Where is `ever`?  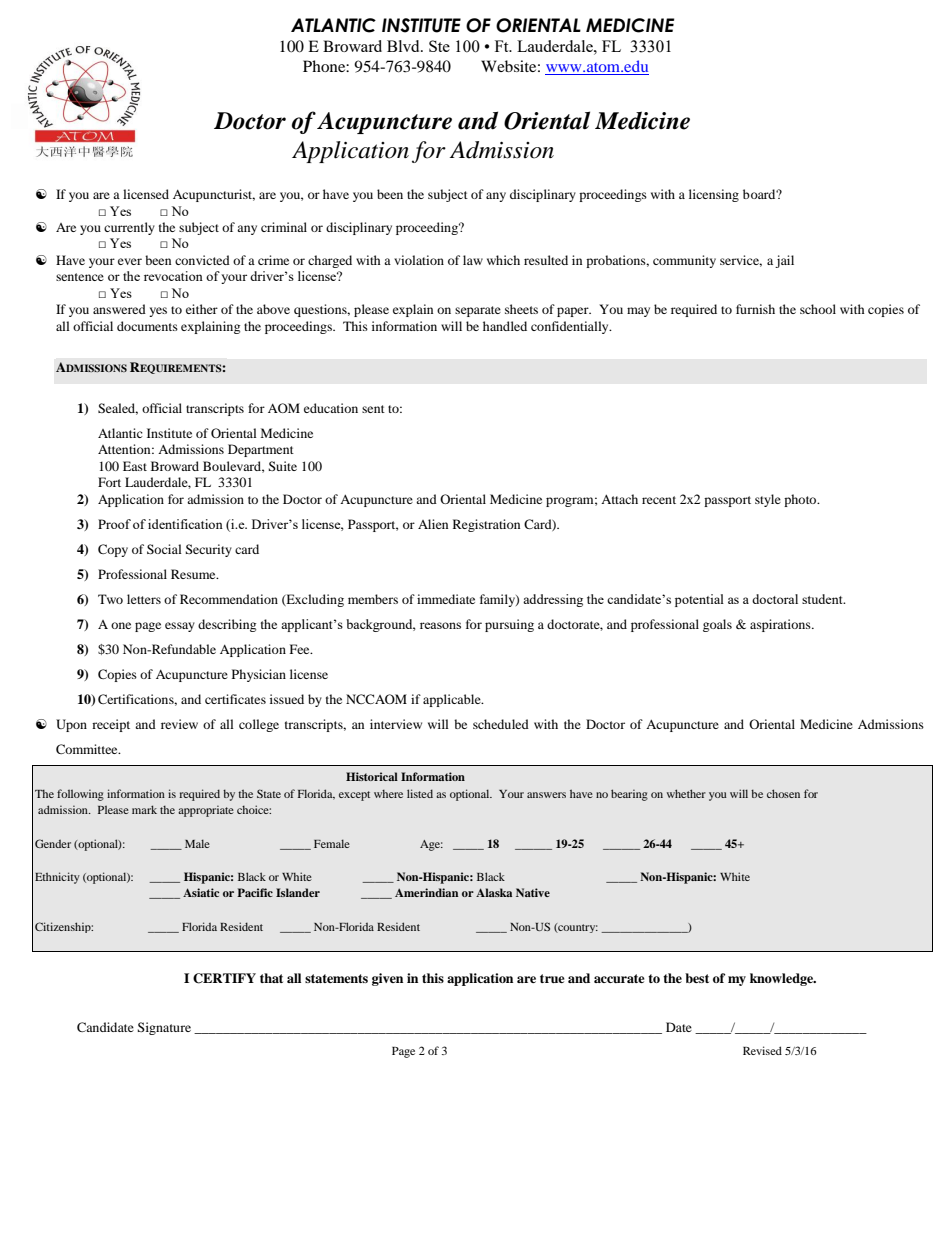 ever is located at coordinates (130, 261).
